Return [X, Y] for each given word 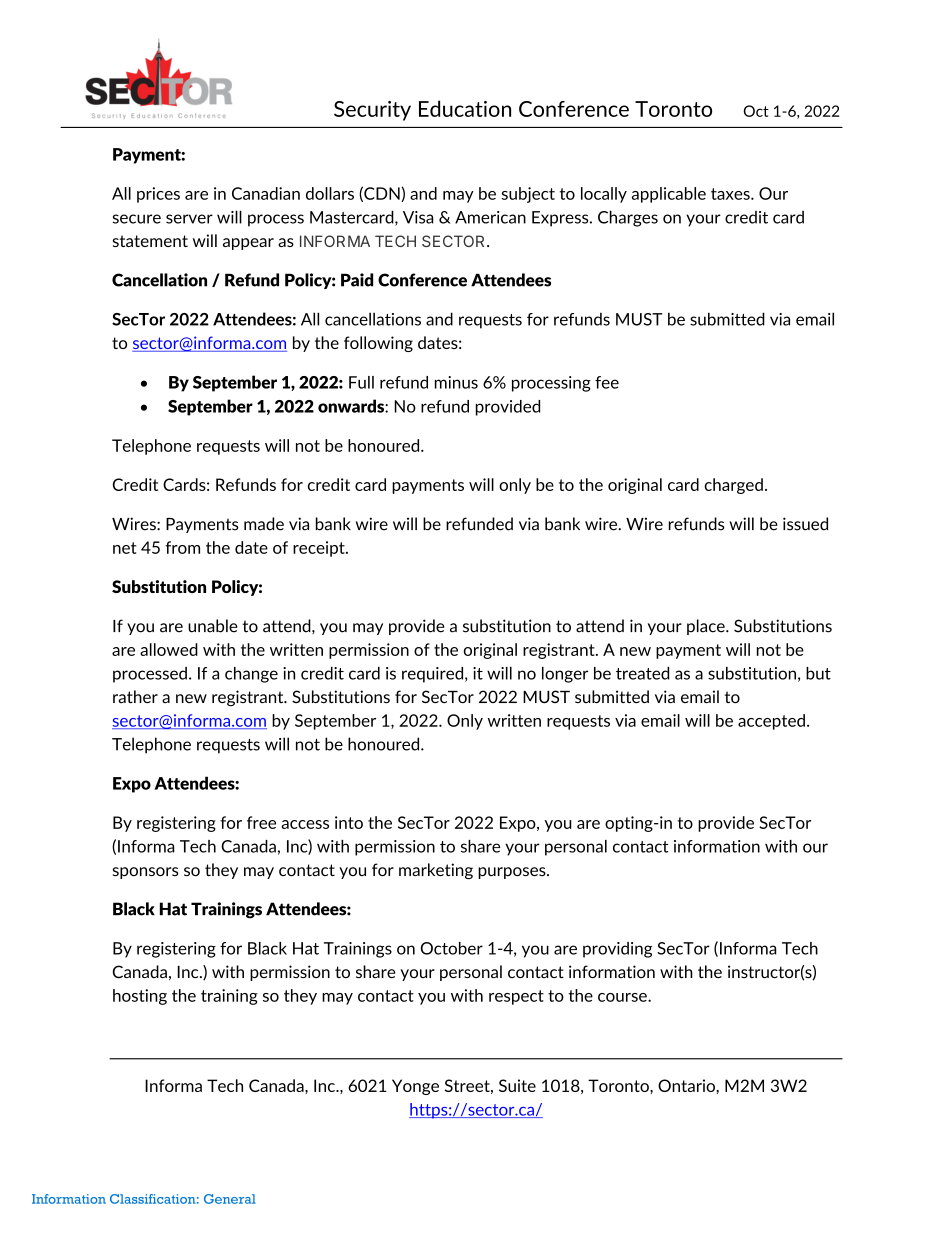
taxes [731, 194]
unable [213, 626]
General [230, 1199]
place [707, 627]
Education [465, 108]
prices [158, 195]
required [434, 675]
